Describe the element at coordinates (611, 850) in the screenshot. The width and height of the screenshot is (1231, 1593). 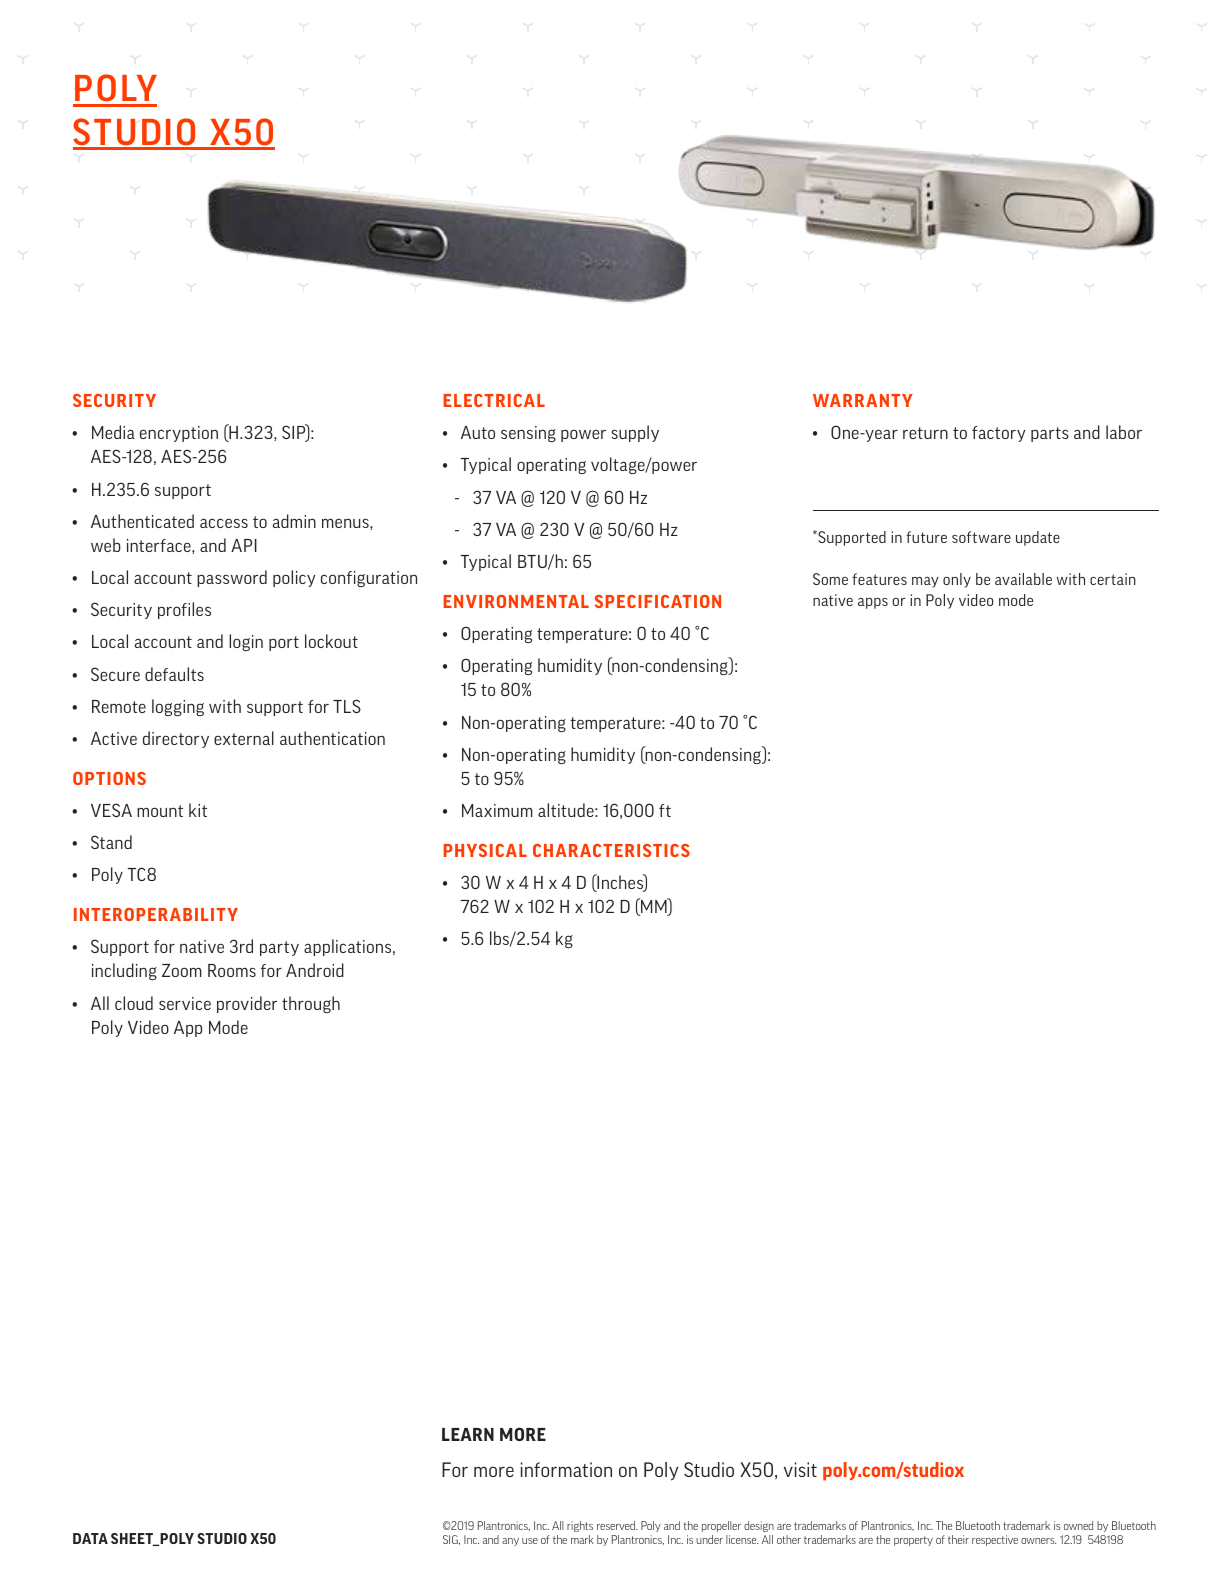
I see `CHARACTERISTICS` at that location.
